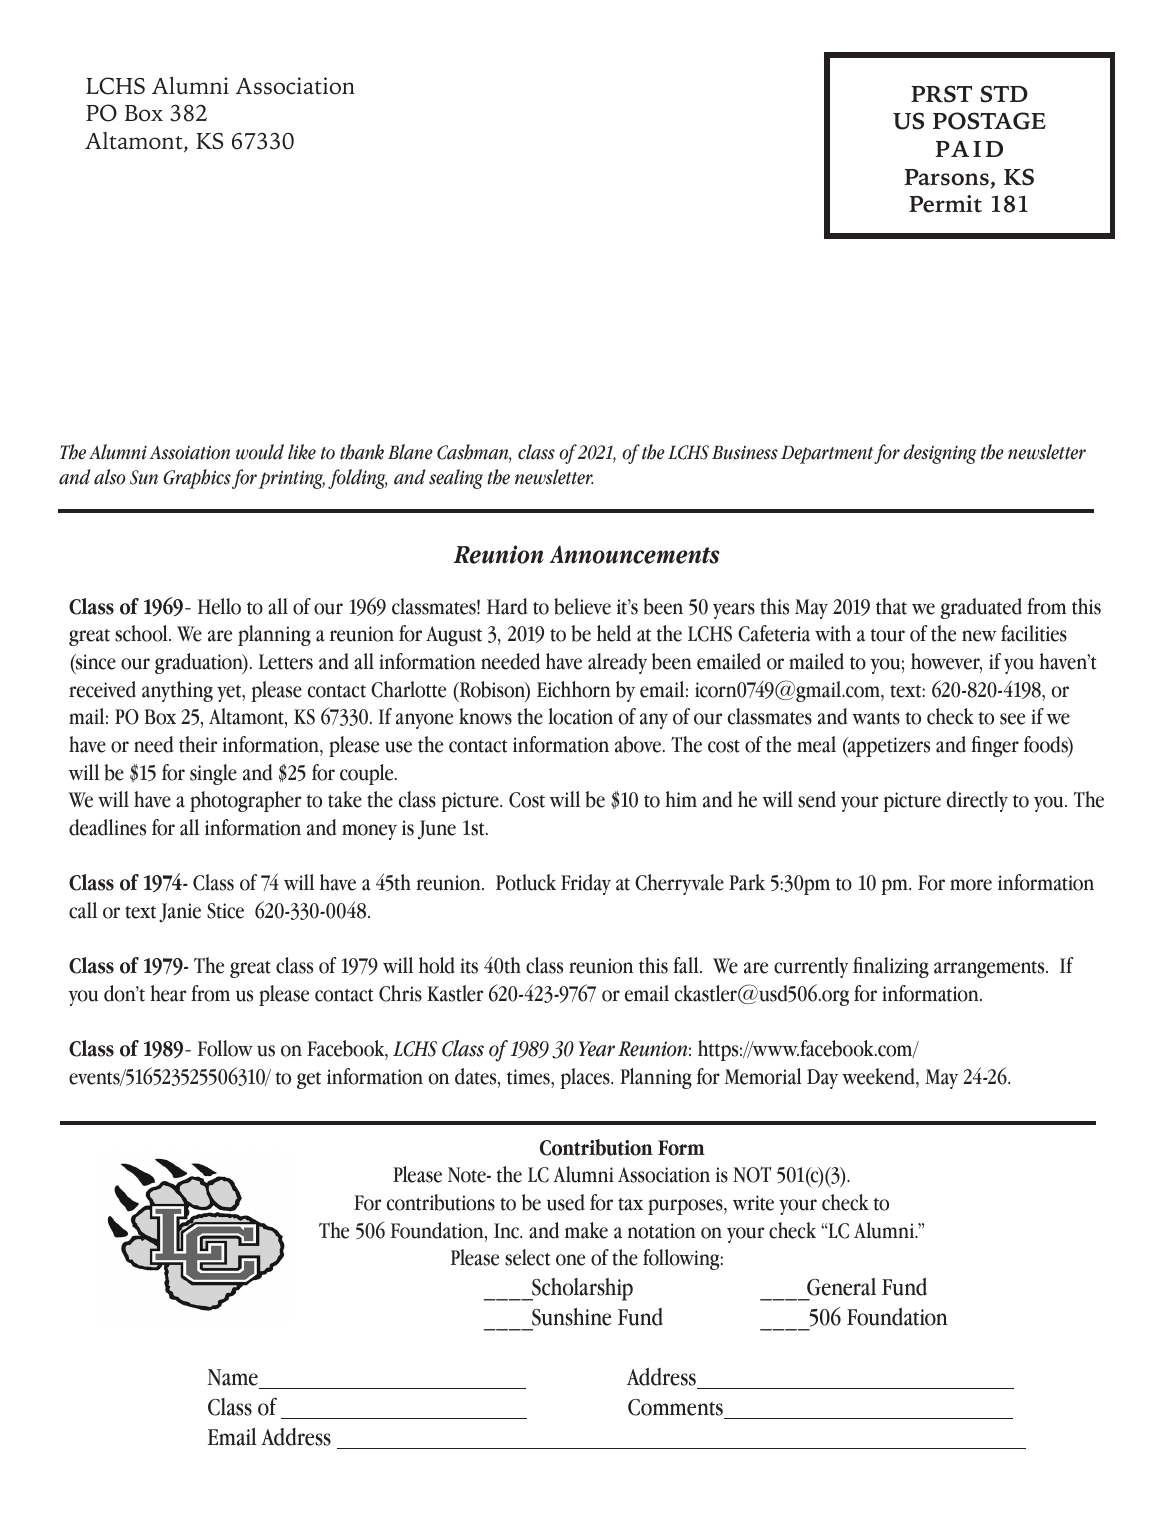 The image size is (1175, 1521). Describe the element at coordinates (580, 716) in the screenshot. I see `location` at that location.
